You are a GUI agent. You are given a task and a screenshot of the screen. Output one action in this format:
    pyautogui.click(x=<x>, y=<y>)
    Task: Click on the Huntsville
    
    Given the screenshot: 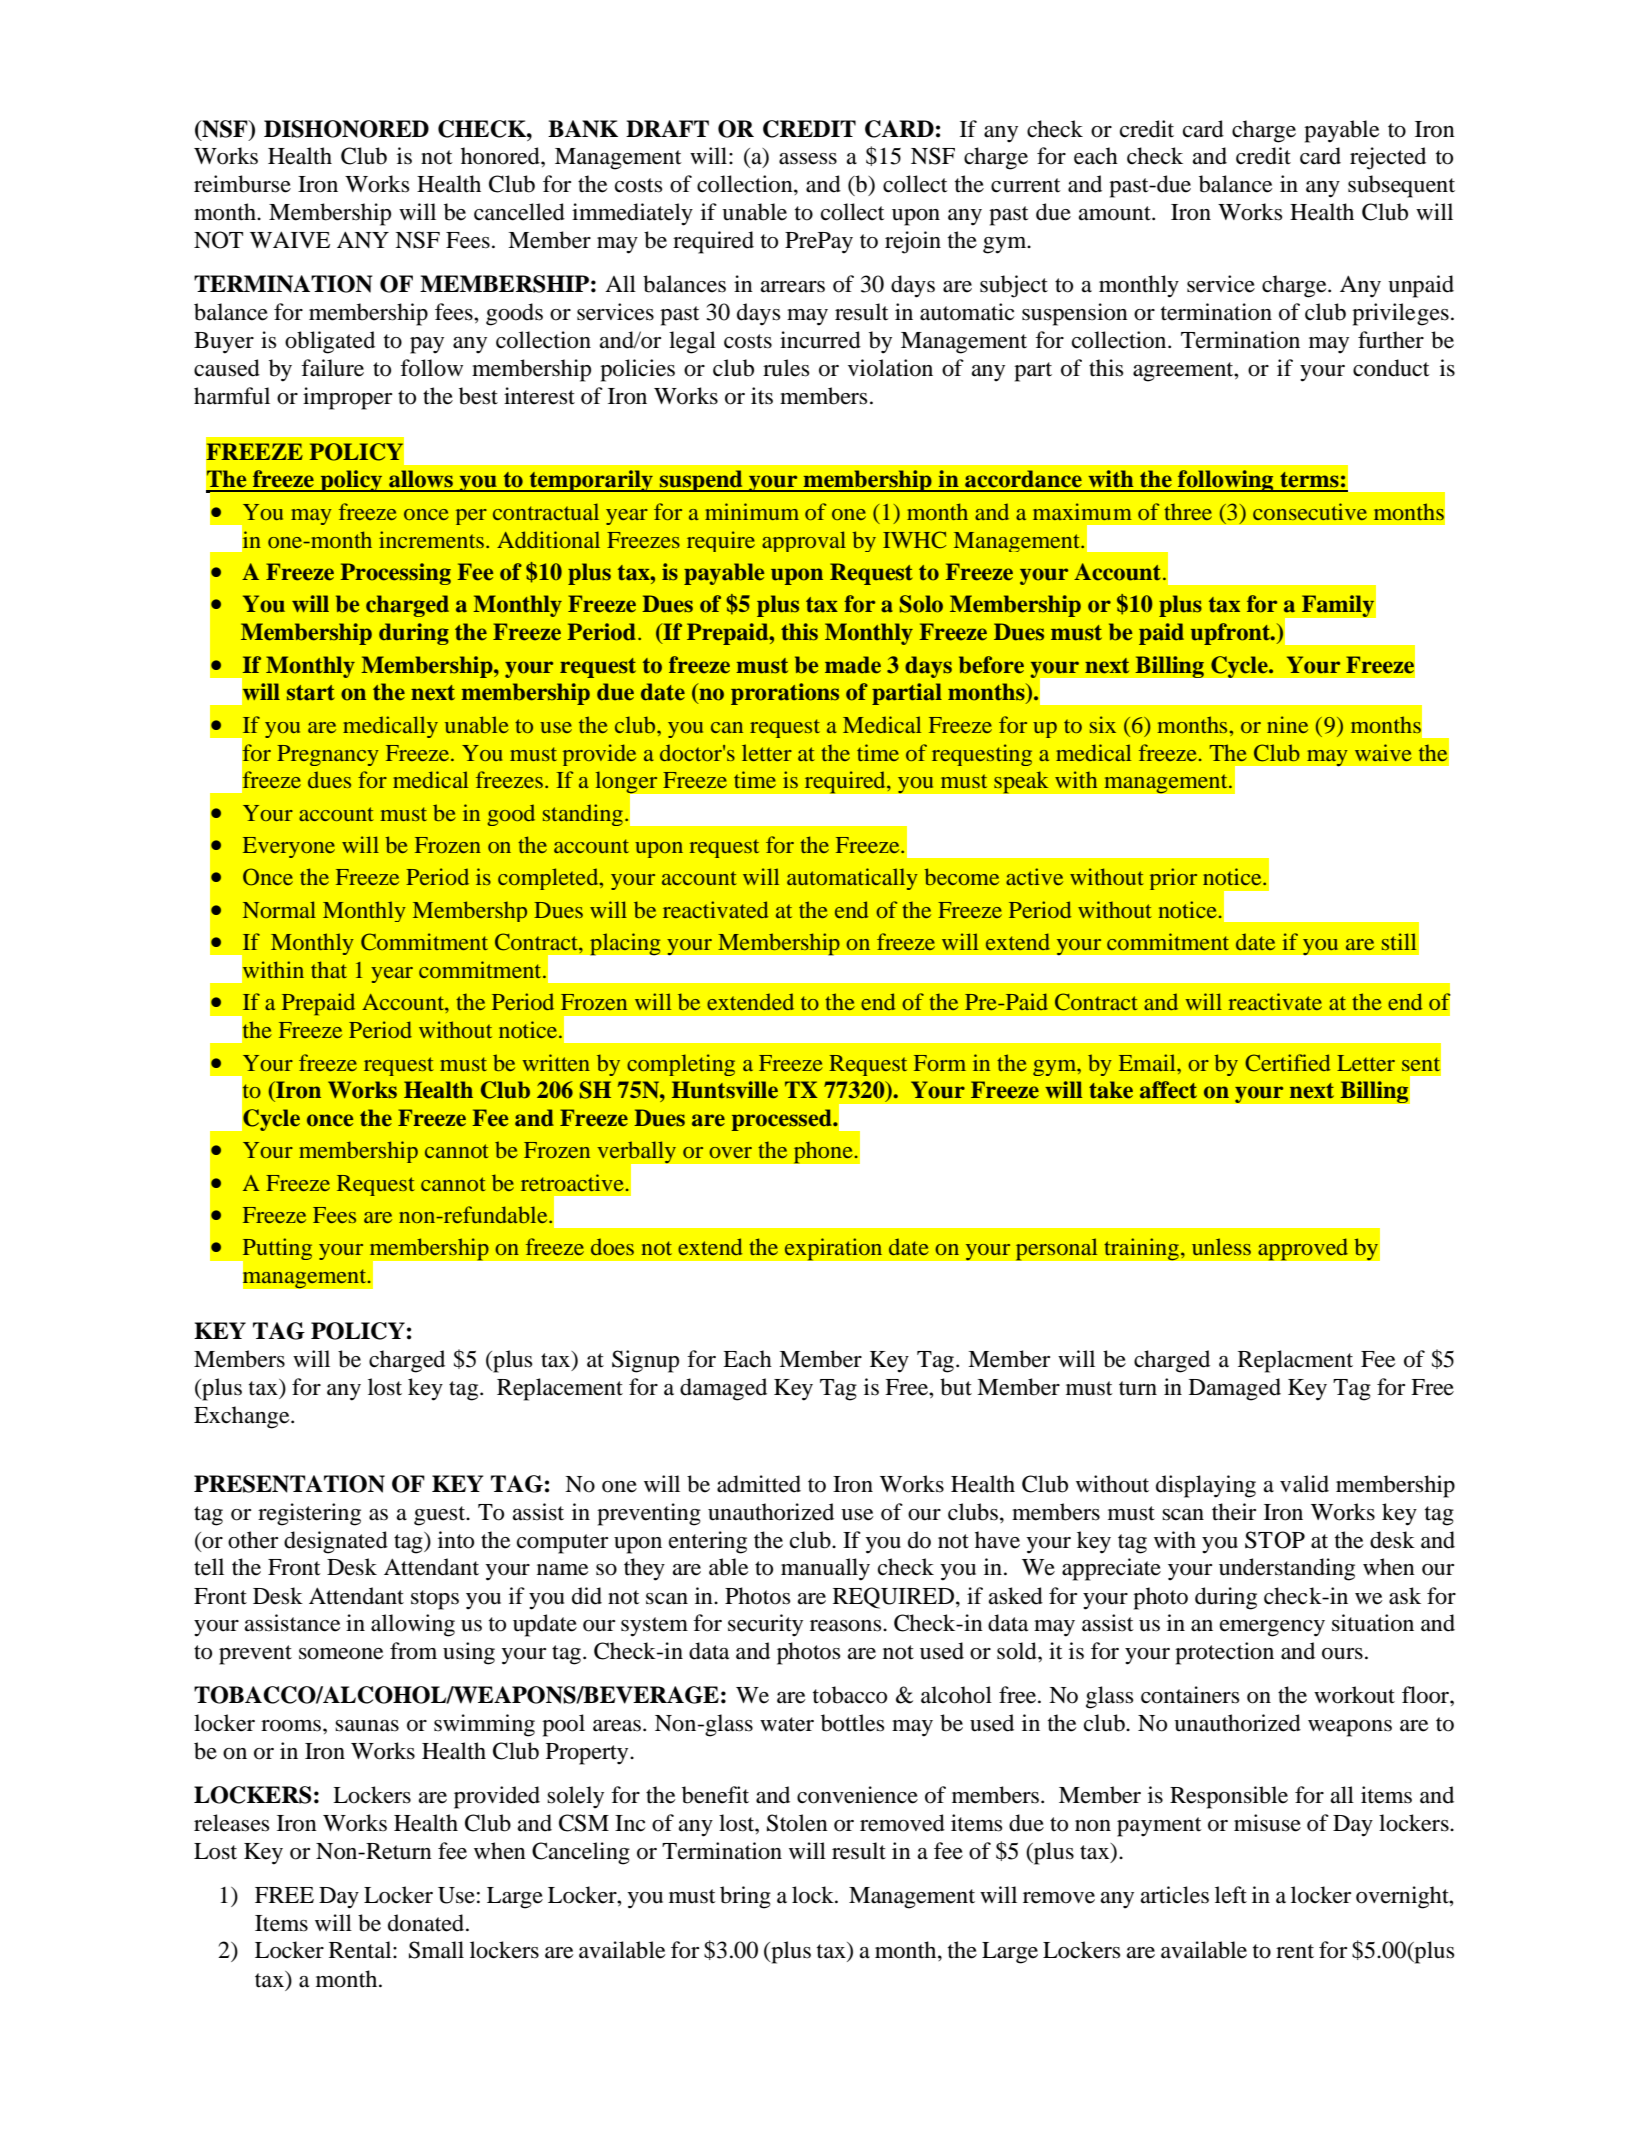 What is the action you would take?
    pyautogui.click(x=725, y=1090)
